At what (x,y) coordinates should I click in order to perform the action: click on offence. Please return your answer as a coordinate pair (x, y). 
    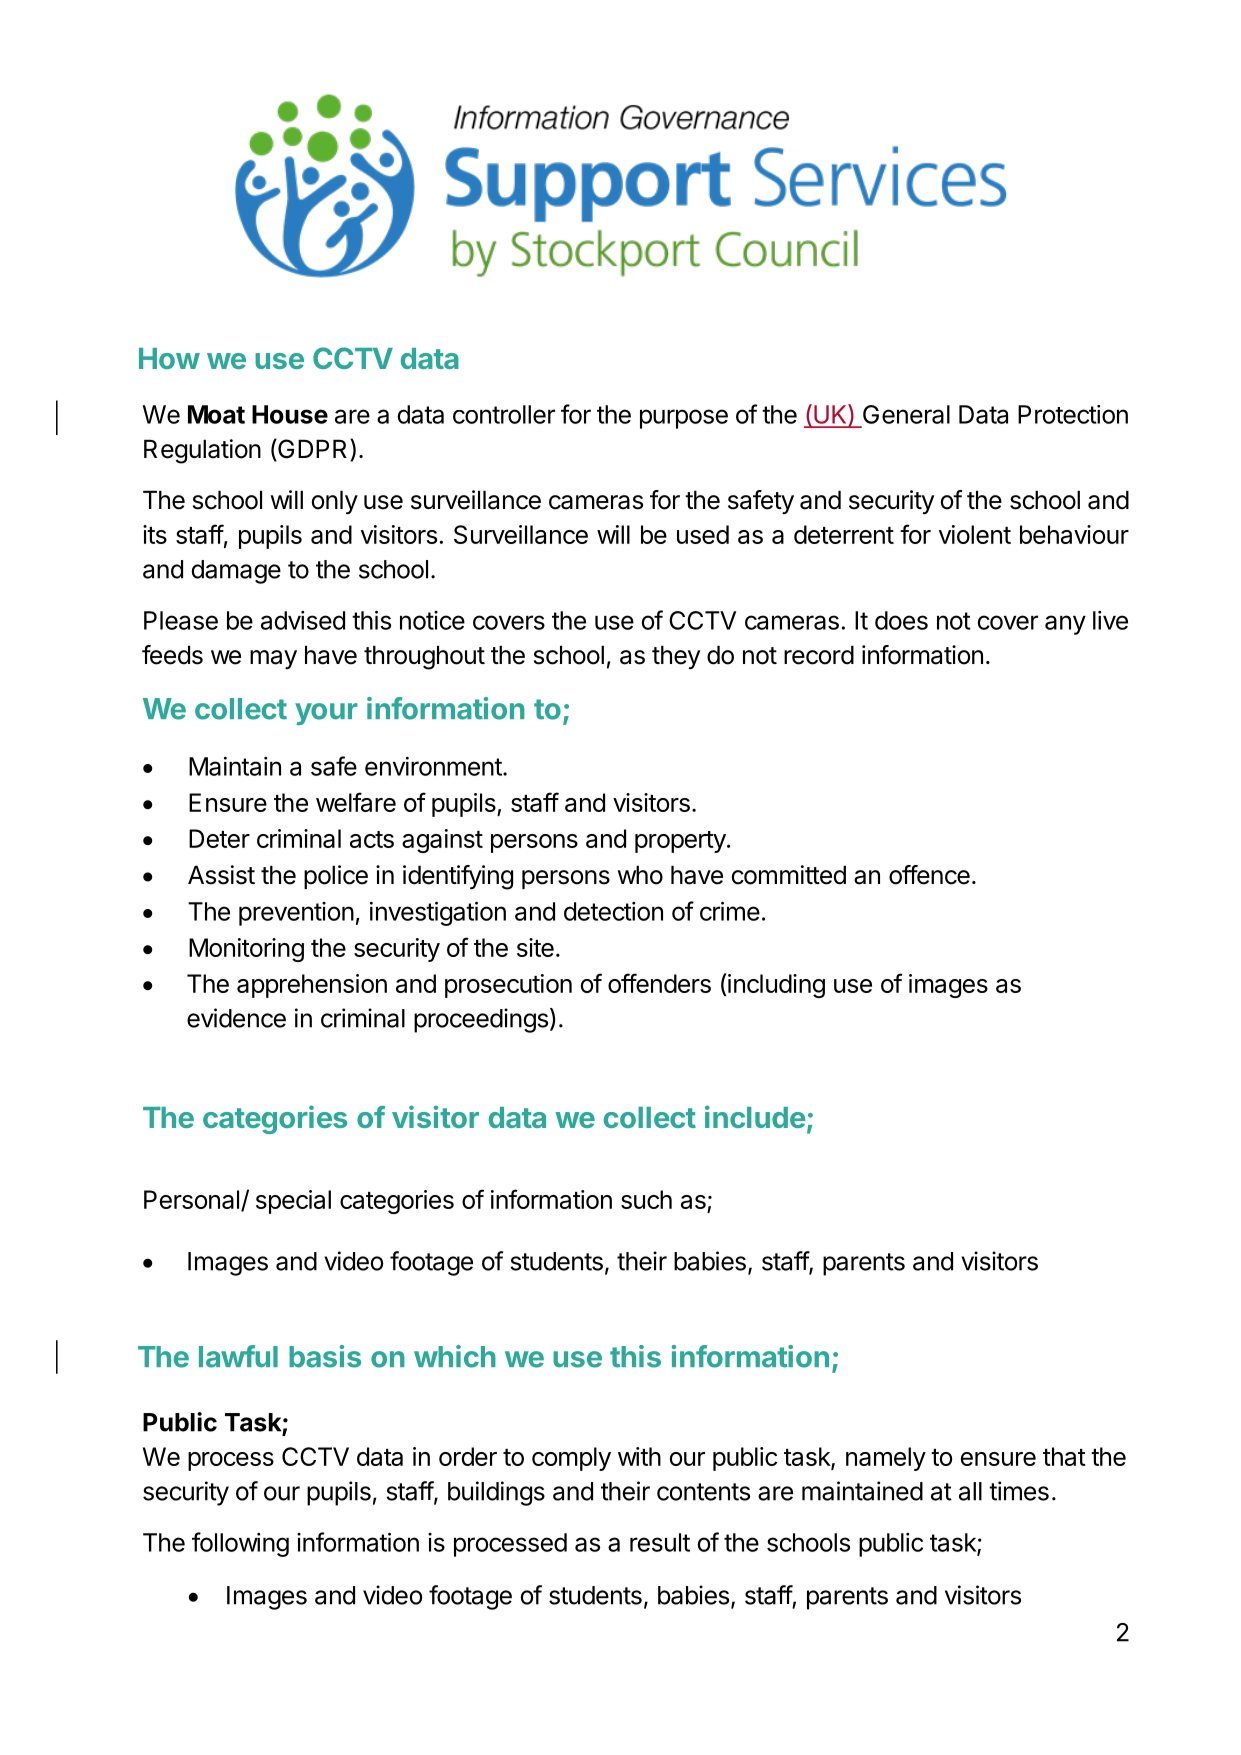
    Looking at the image, I should click on (929, 875).
